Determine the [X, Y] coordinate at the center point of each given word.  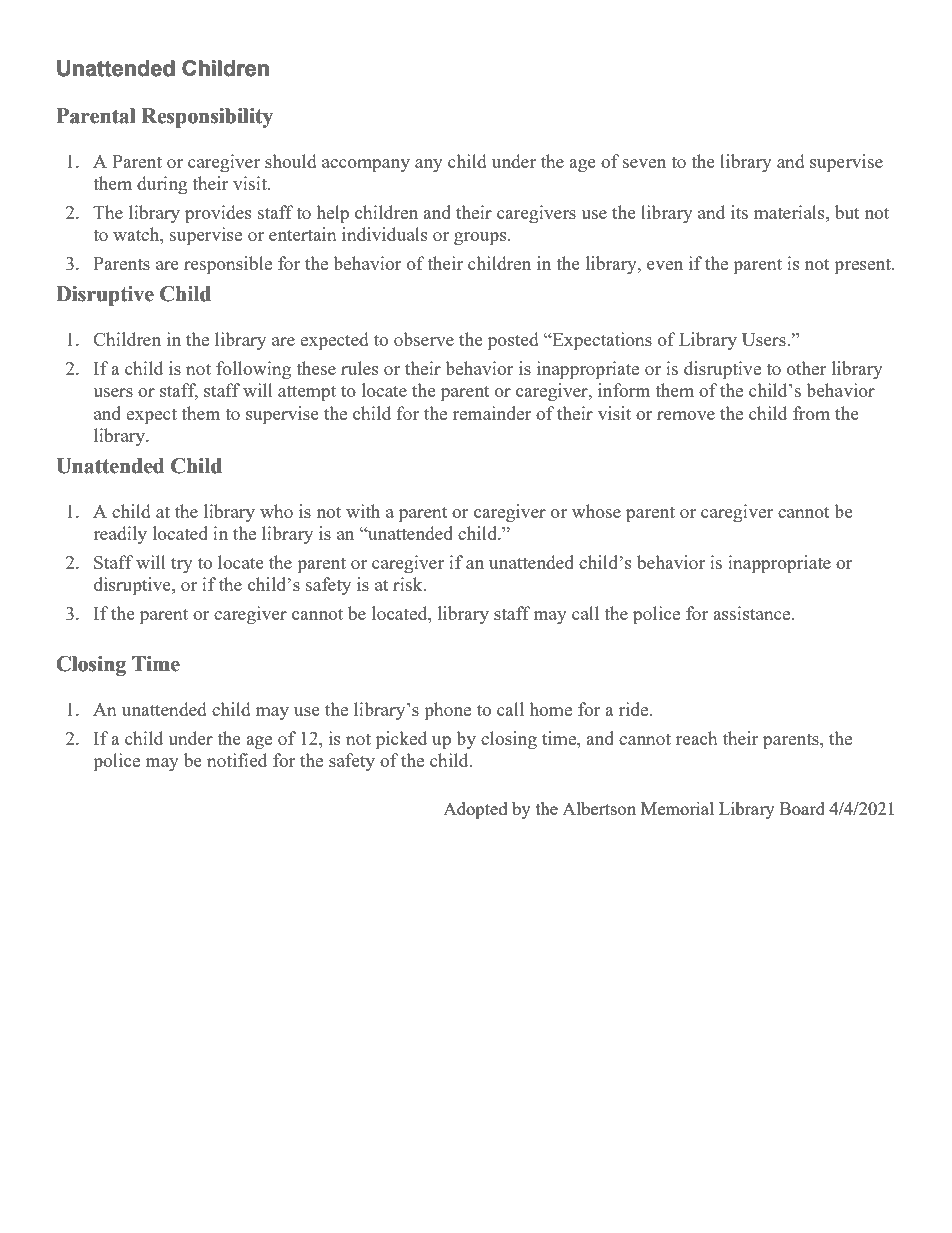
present [863, 267]
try [182, 565]
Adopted [475, 810]
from [811, 413]
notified [237, 760]
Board [802, 808]
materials [790, 212]
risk [409, 584]
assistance [753, 613]
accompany [366, 165]
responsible [228, 265]
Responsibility [207, 118]
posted [513, 341]
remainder [492, 413]
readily [120, 535]
